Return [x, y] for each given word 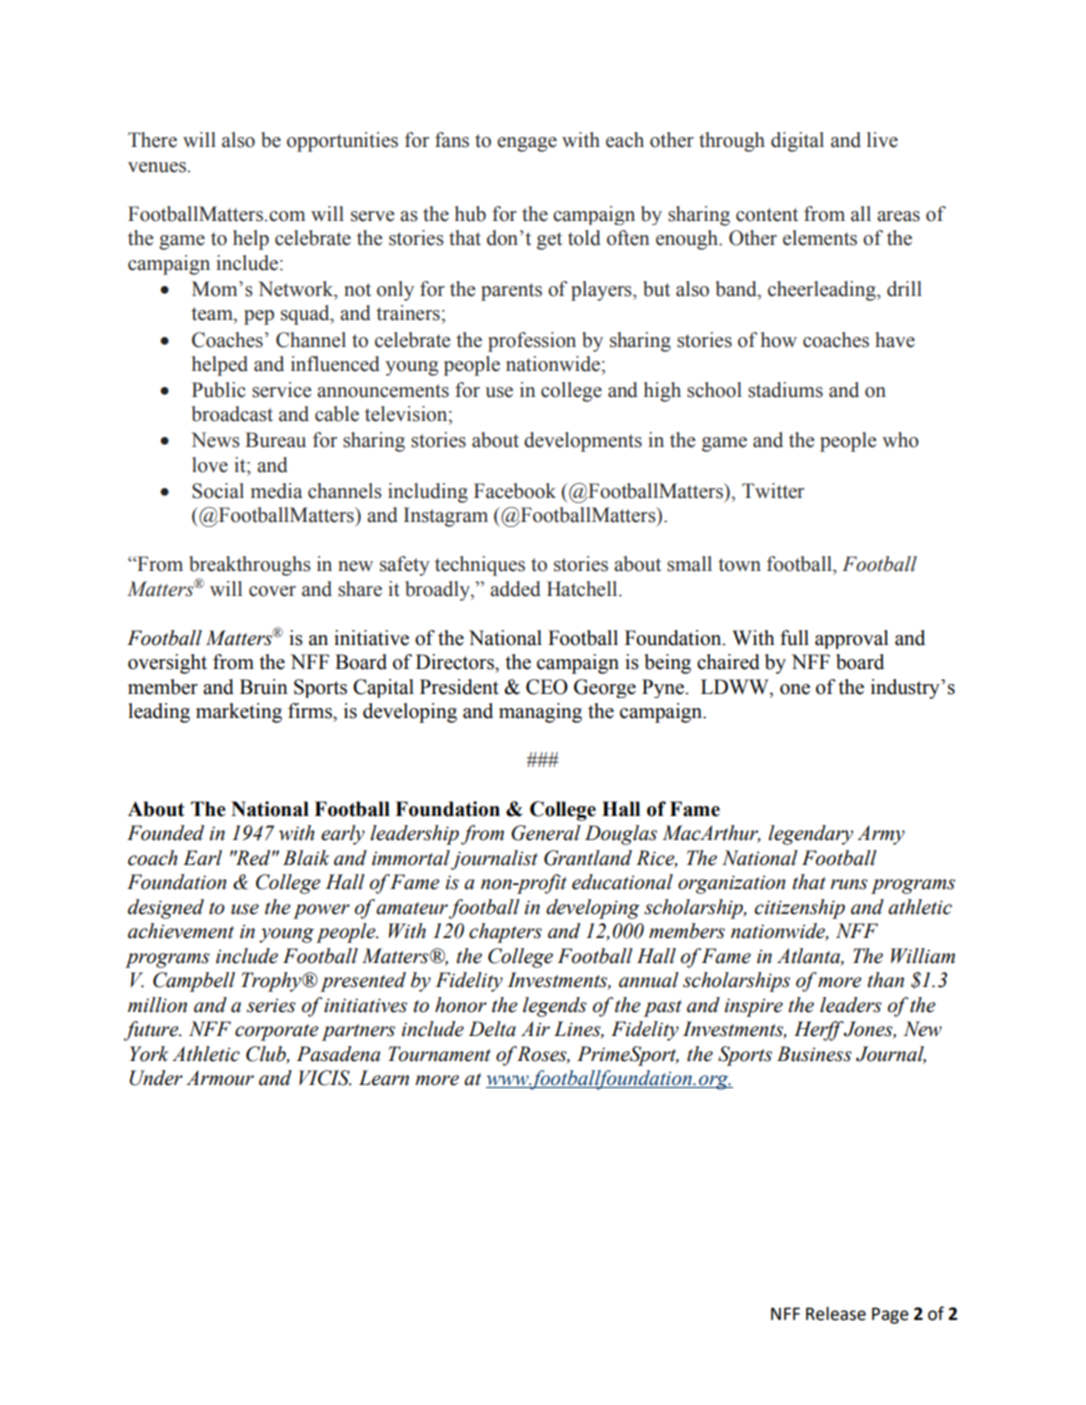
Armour [220, 1078]
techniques [480, 566]
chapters [505, 933]
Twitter [773, 491]
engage [527, 144]
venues [157, 167]
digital [797, 142]
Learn [384, 1078]
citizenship [800, 909]
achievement [181, 931]
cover [272, 591]
